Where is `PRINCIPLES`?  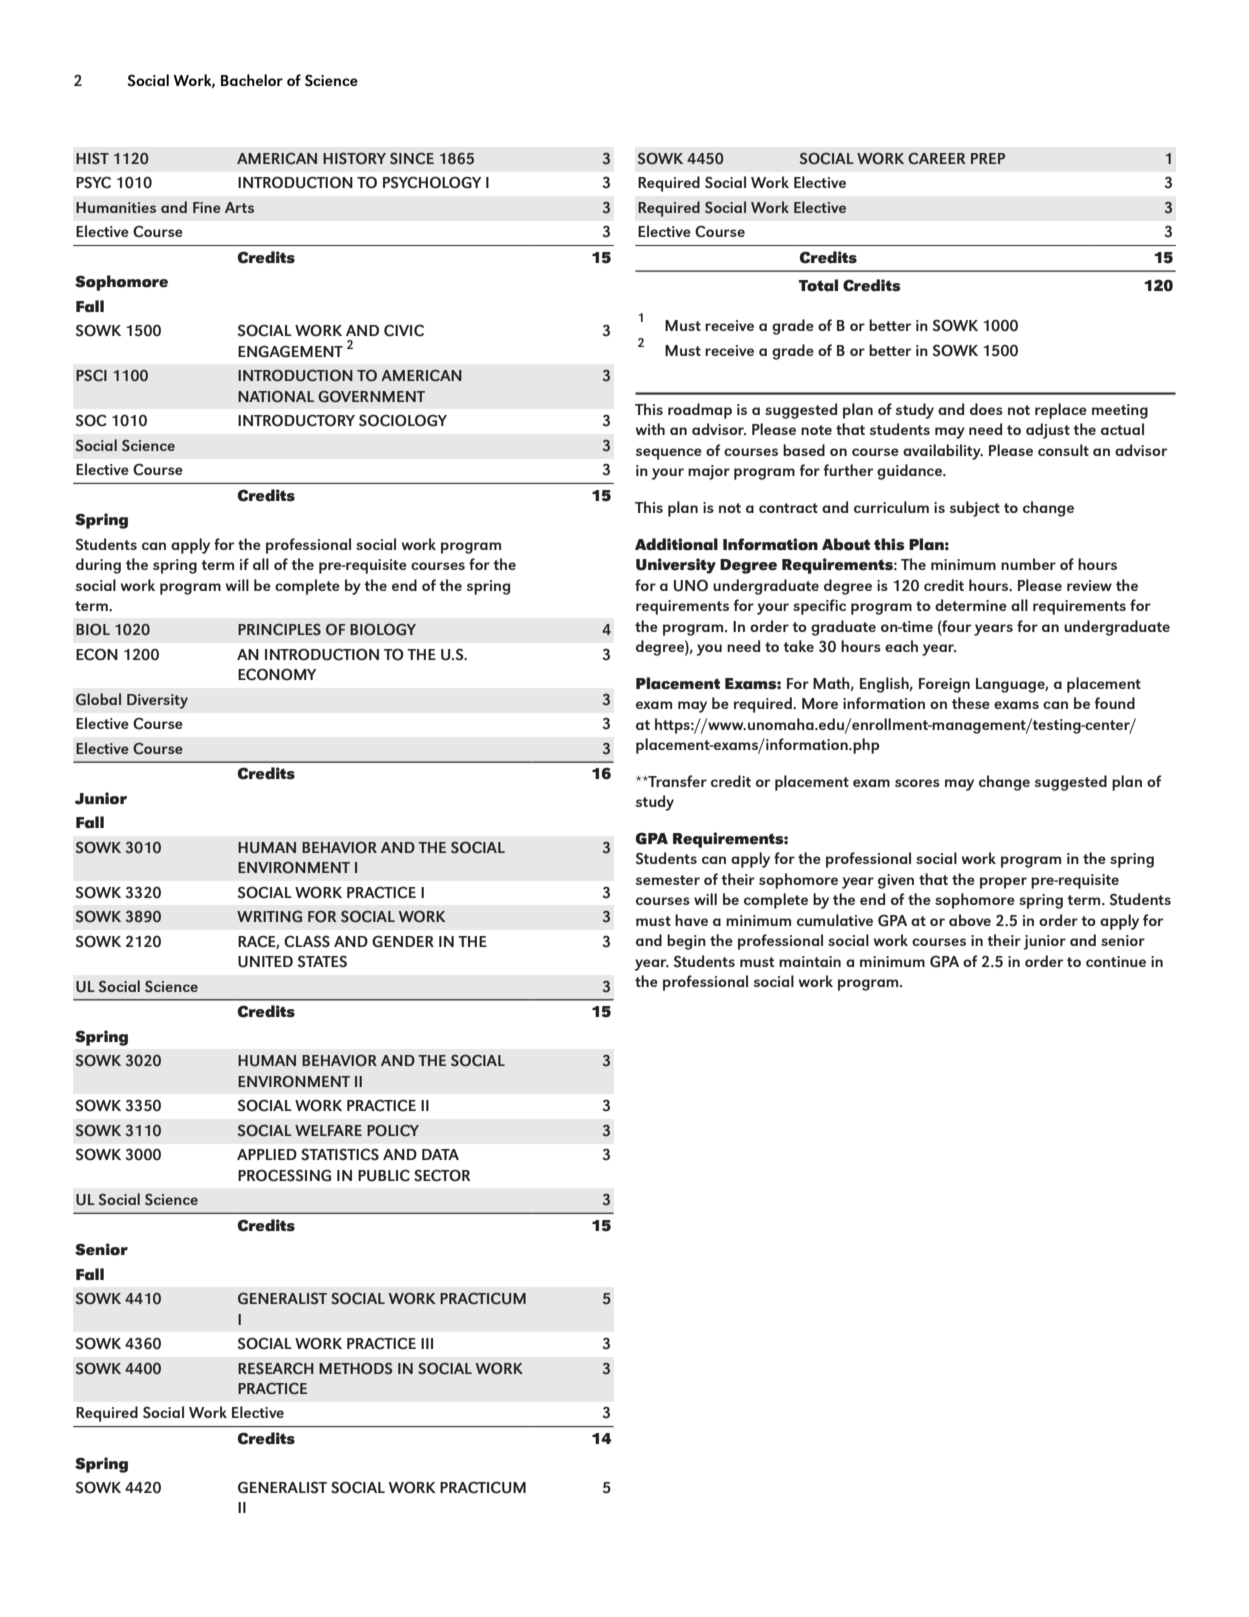 PRINCIPLES is located at coordinates (279, 630).
